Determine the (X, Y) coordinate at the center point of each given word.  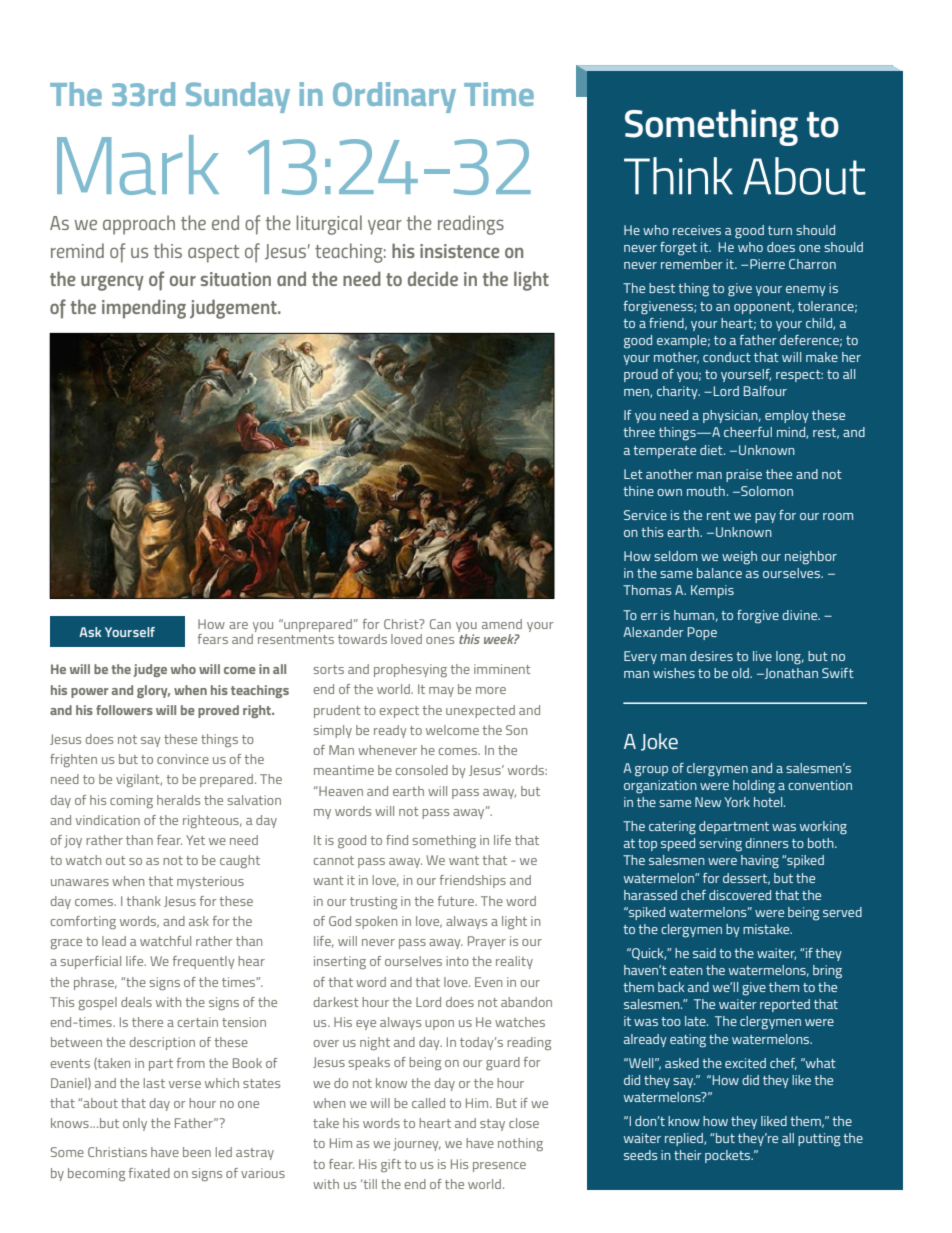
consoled (422, 770)
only (135, 1124)
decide (433, 278)
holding (754, 787)
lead (114, 941)
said (704, 953)
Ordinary (394, 97)
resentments (296, 639)
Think (678, 176)
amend (502, 624)
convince (183, 759)
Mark (138, 165)
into (457, 961)
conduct (727, 357)
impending (144, 309)
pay (765, 518)
